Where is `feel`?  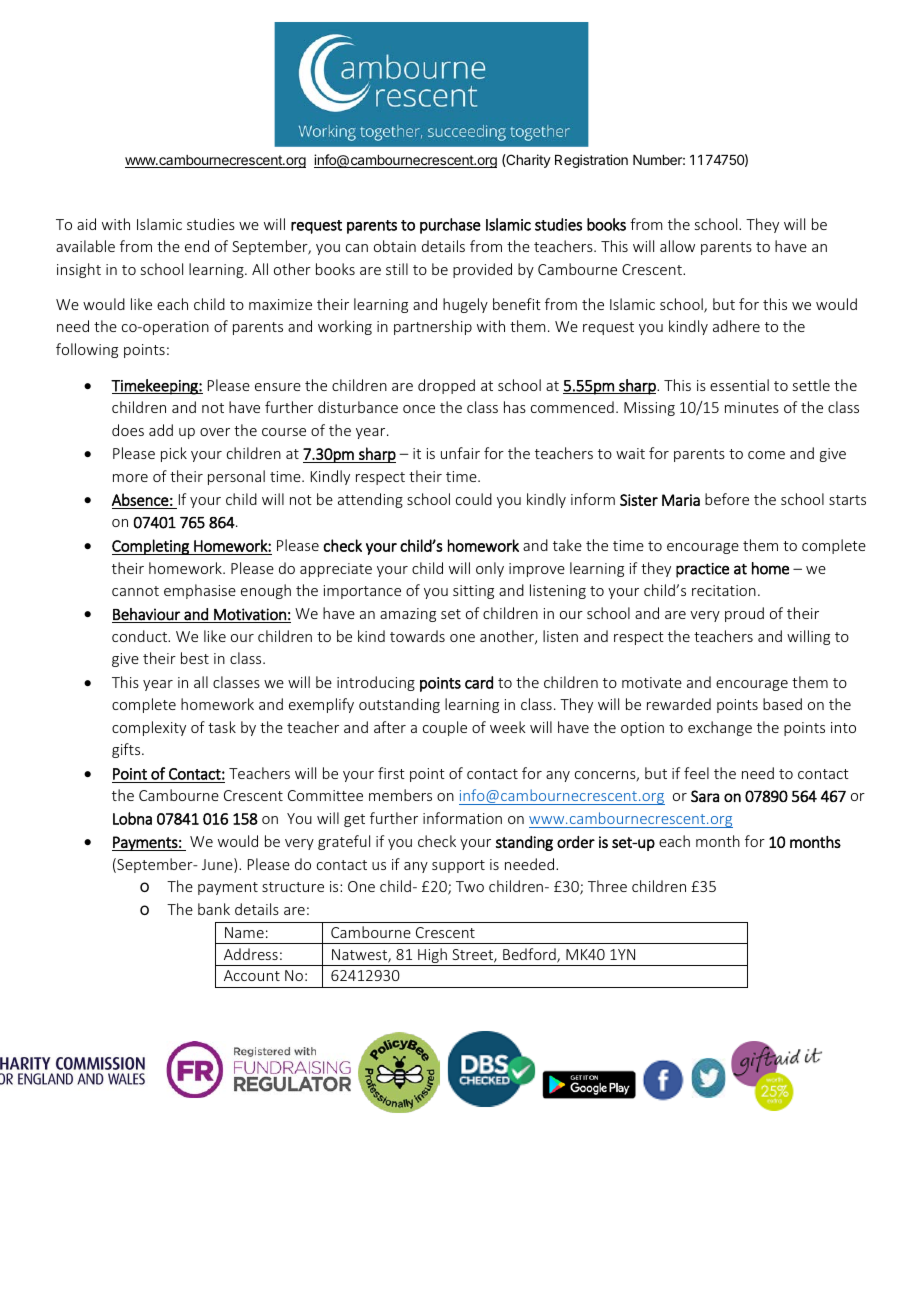
feel is located at coordinates (696, 773).
